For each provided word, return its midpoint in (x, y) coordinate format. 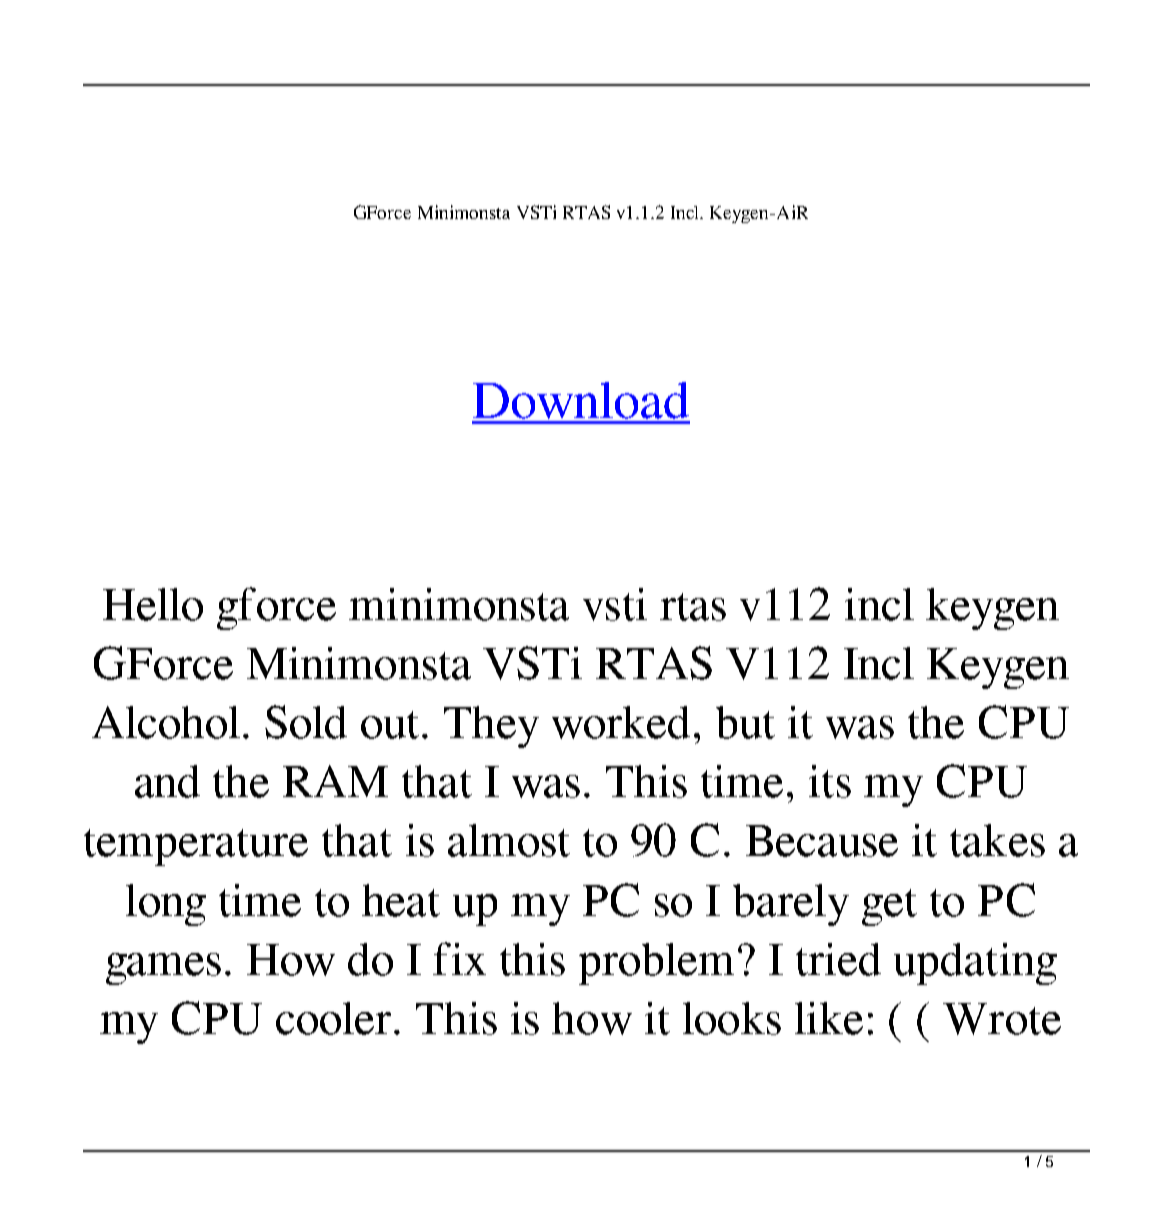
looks (732, 1018)
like (829, 1018)
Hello (153, 604)
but (745, 722)
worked (621, 722)
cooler (335, 1018)
